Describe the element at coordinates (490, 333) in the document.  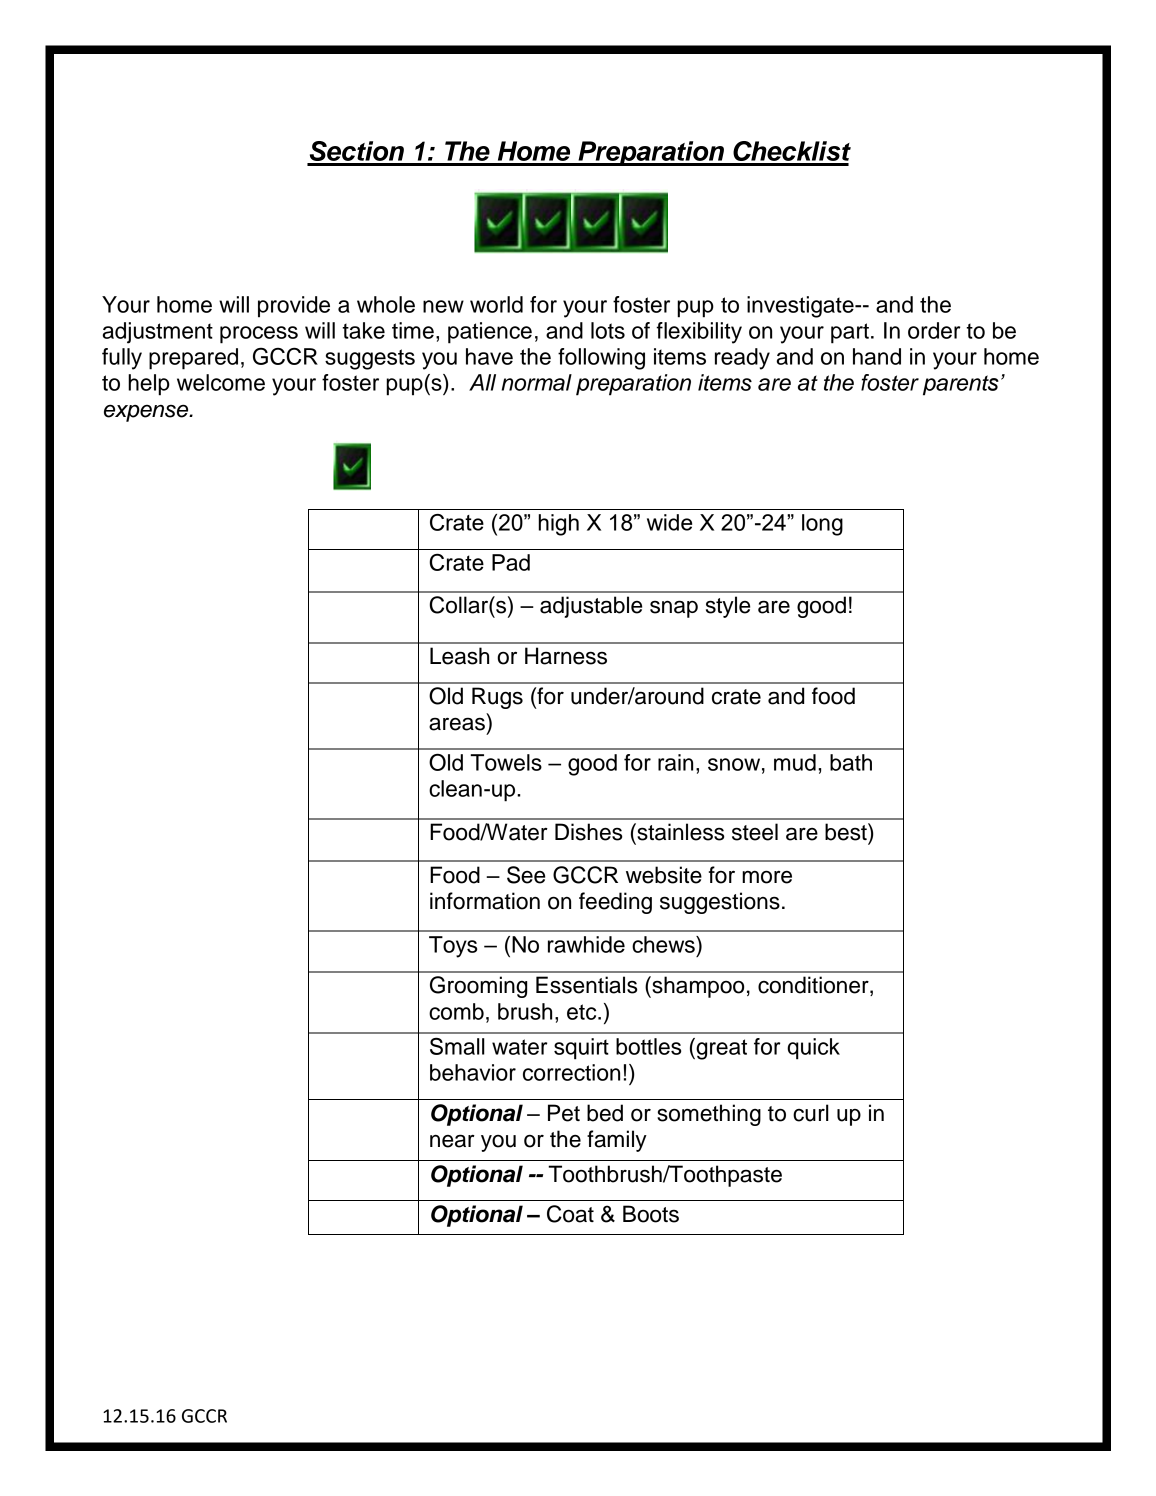
I see `patience` at that location.
